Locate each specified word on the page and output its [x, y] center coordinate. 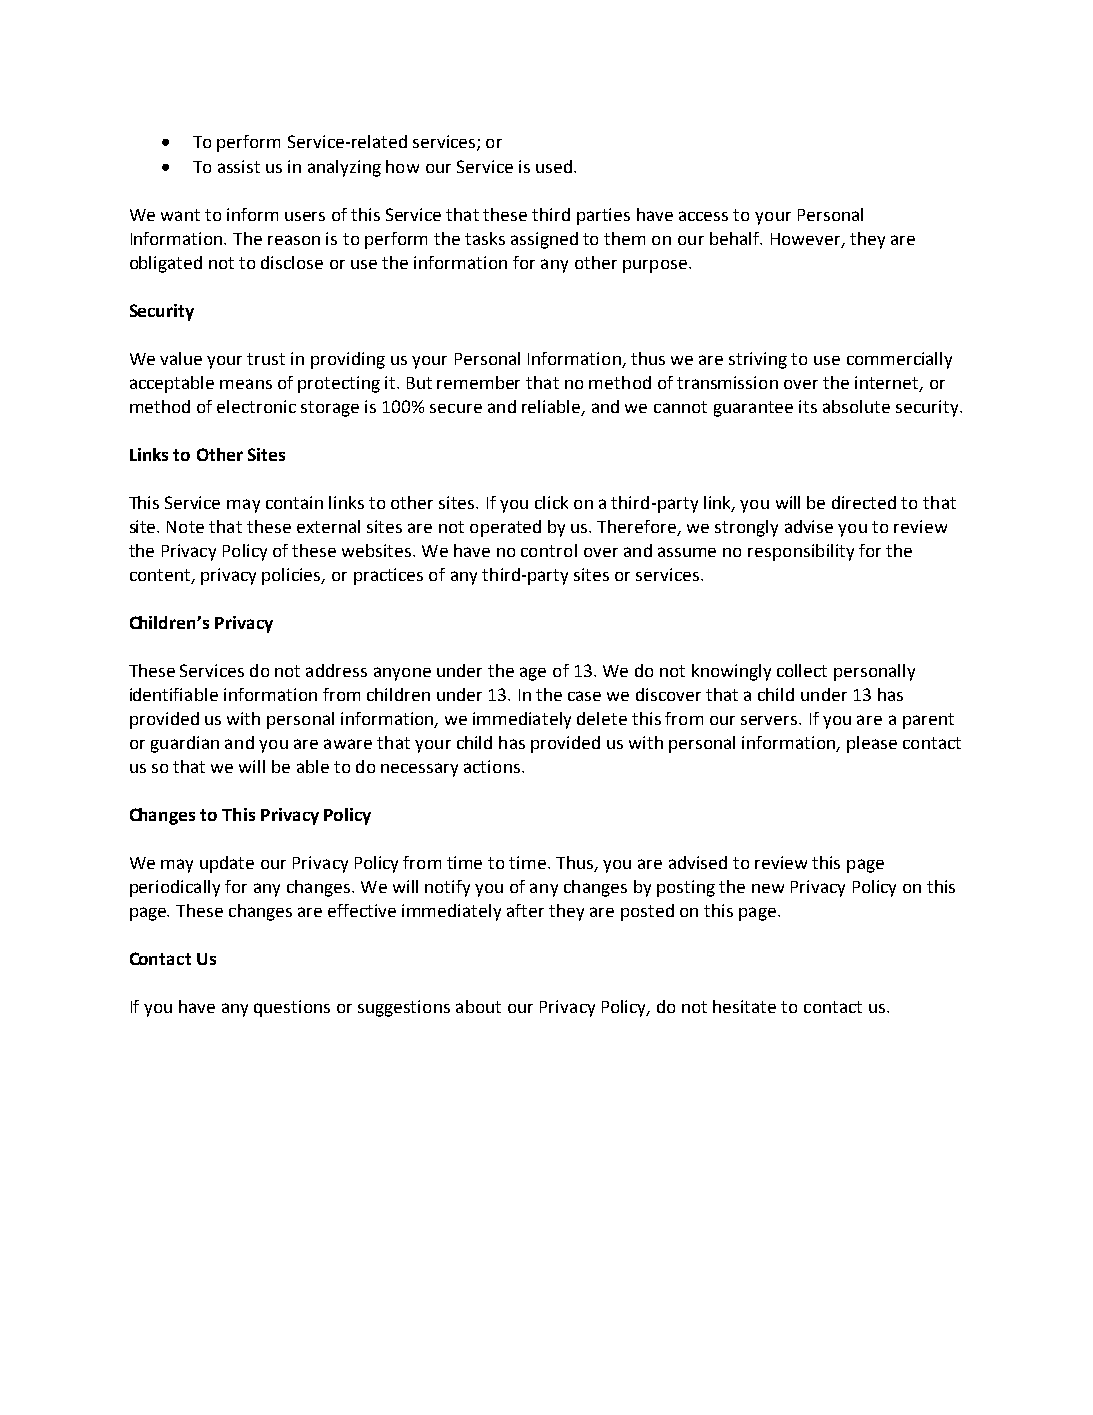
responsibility [801, 552]
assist [239, 166]
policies [292, 576]
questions [292, 1008]
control [549, 550]
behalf [736, 238]
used [554, 166]
